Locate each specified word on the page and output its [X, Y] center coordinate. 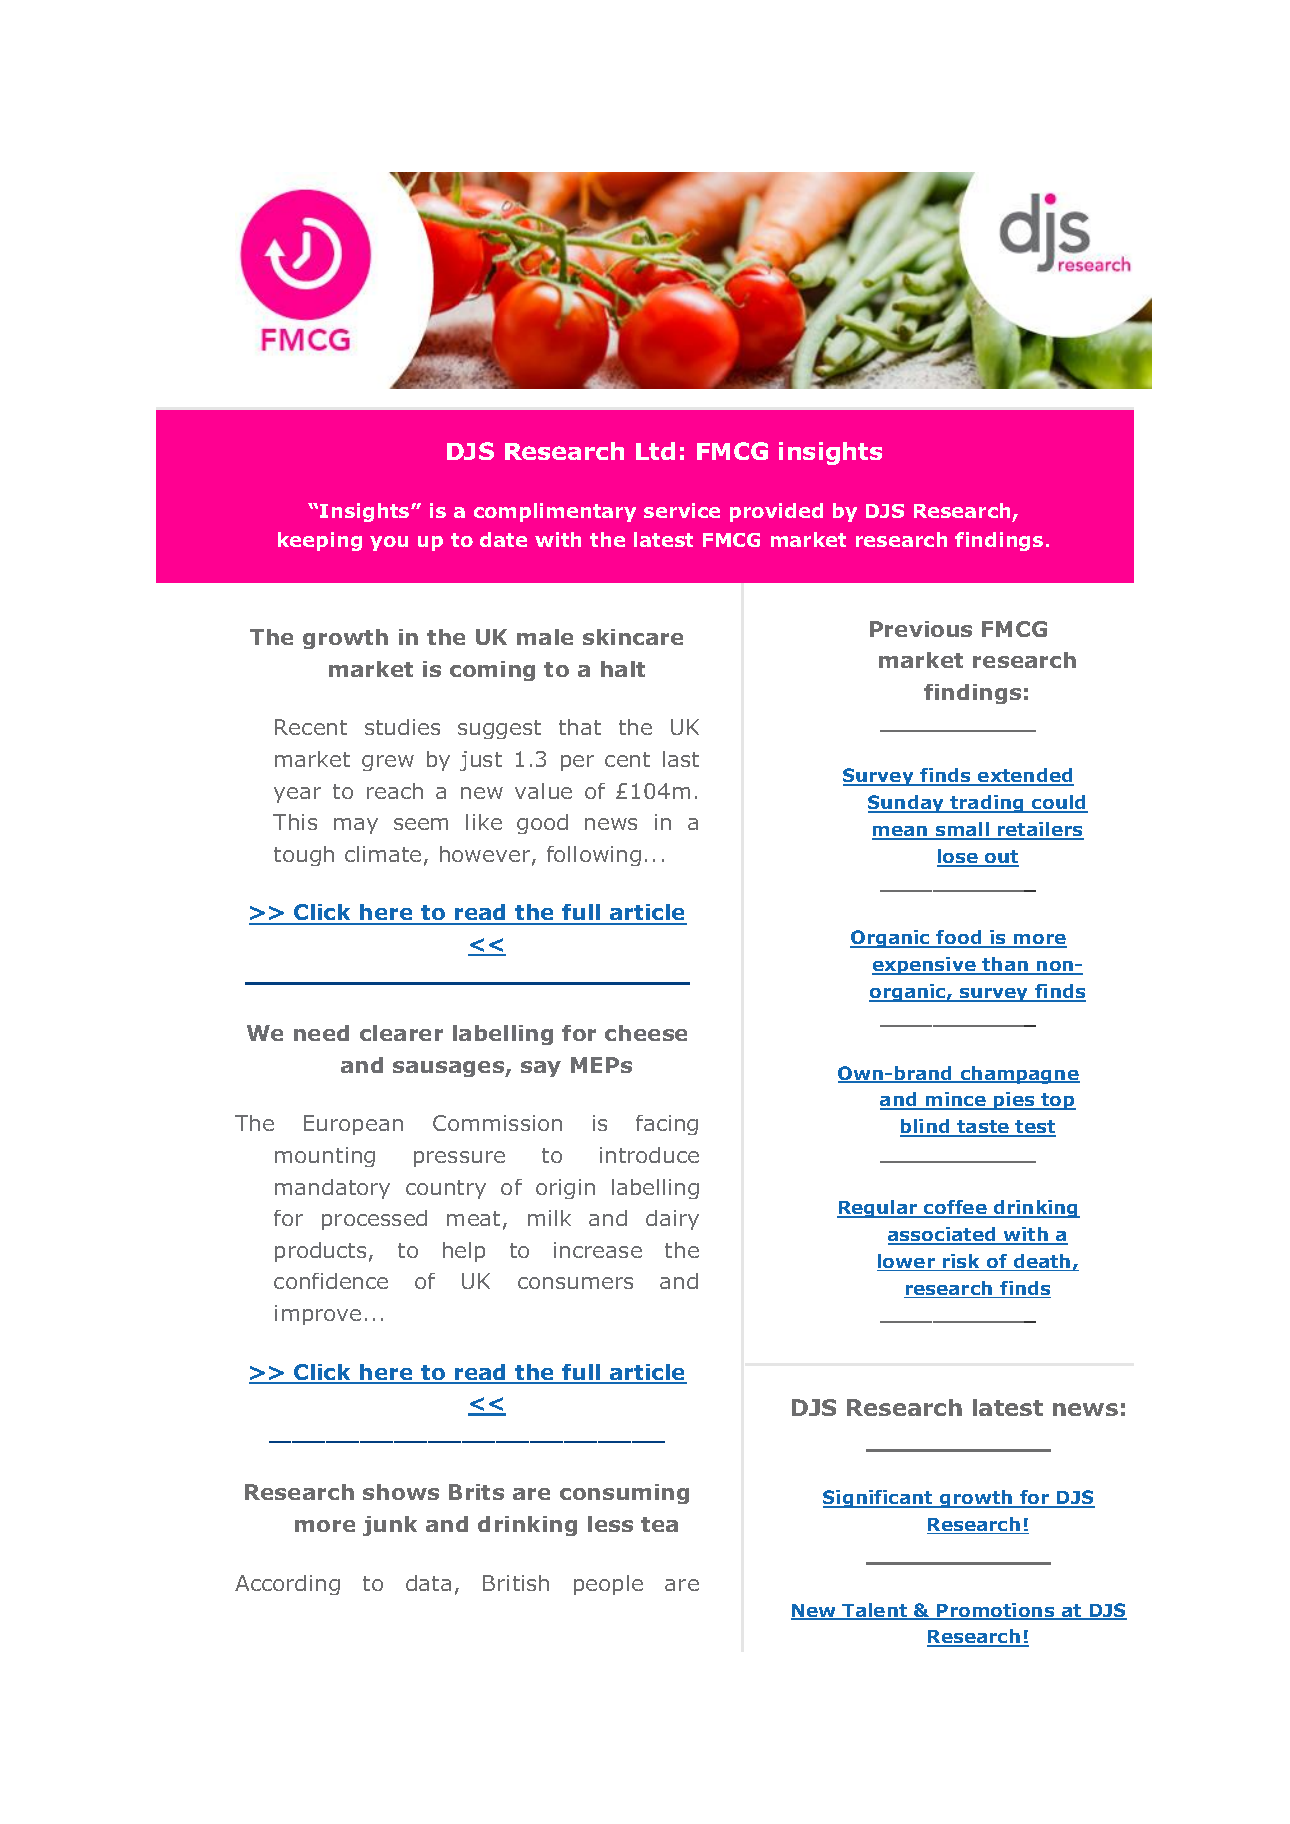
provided [776, 512]
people [608, 1585]
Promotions [996, 1611]
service [682, 510]
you [389, 543]
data [428, 1583]
